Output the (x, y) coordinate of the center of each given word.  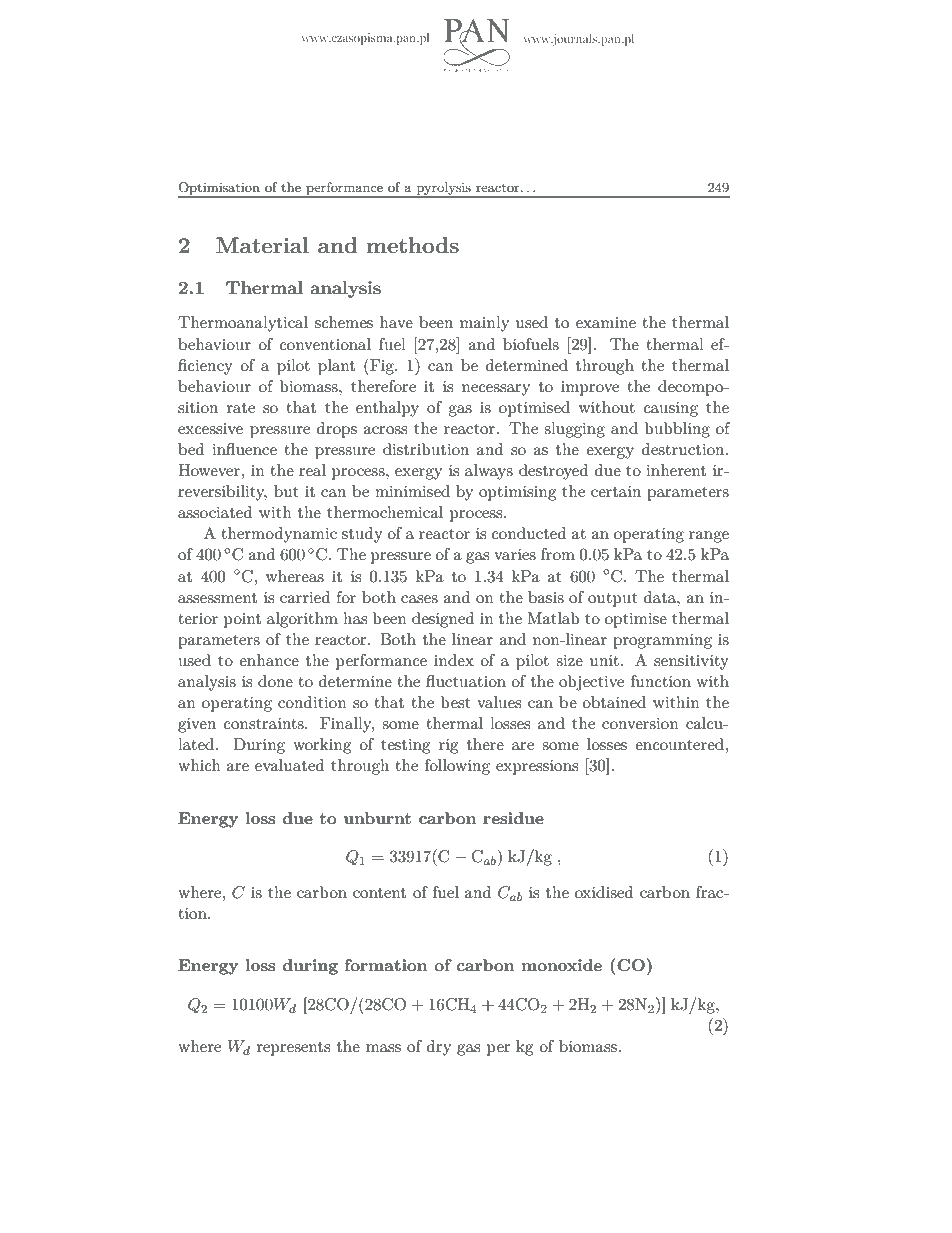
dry (439, 1048)
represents (293, 1049)
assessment (217, 598)
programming (662, 641)
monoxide (561, 965)
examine (606, 322)
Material (262, 245)
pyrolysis (443, 189)
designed (443, 620)
